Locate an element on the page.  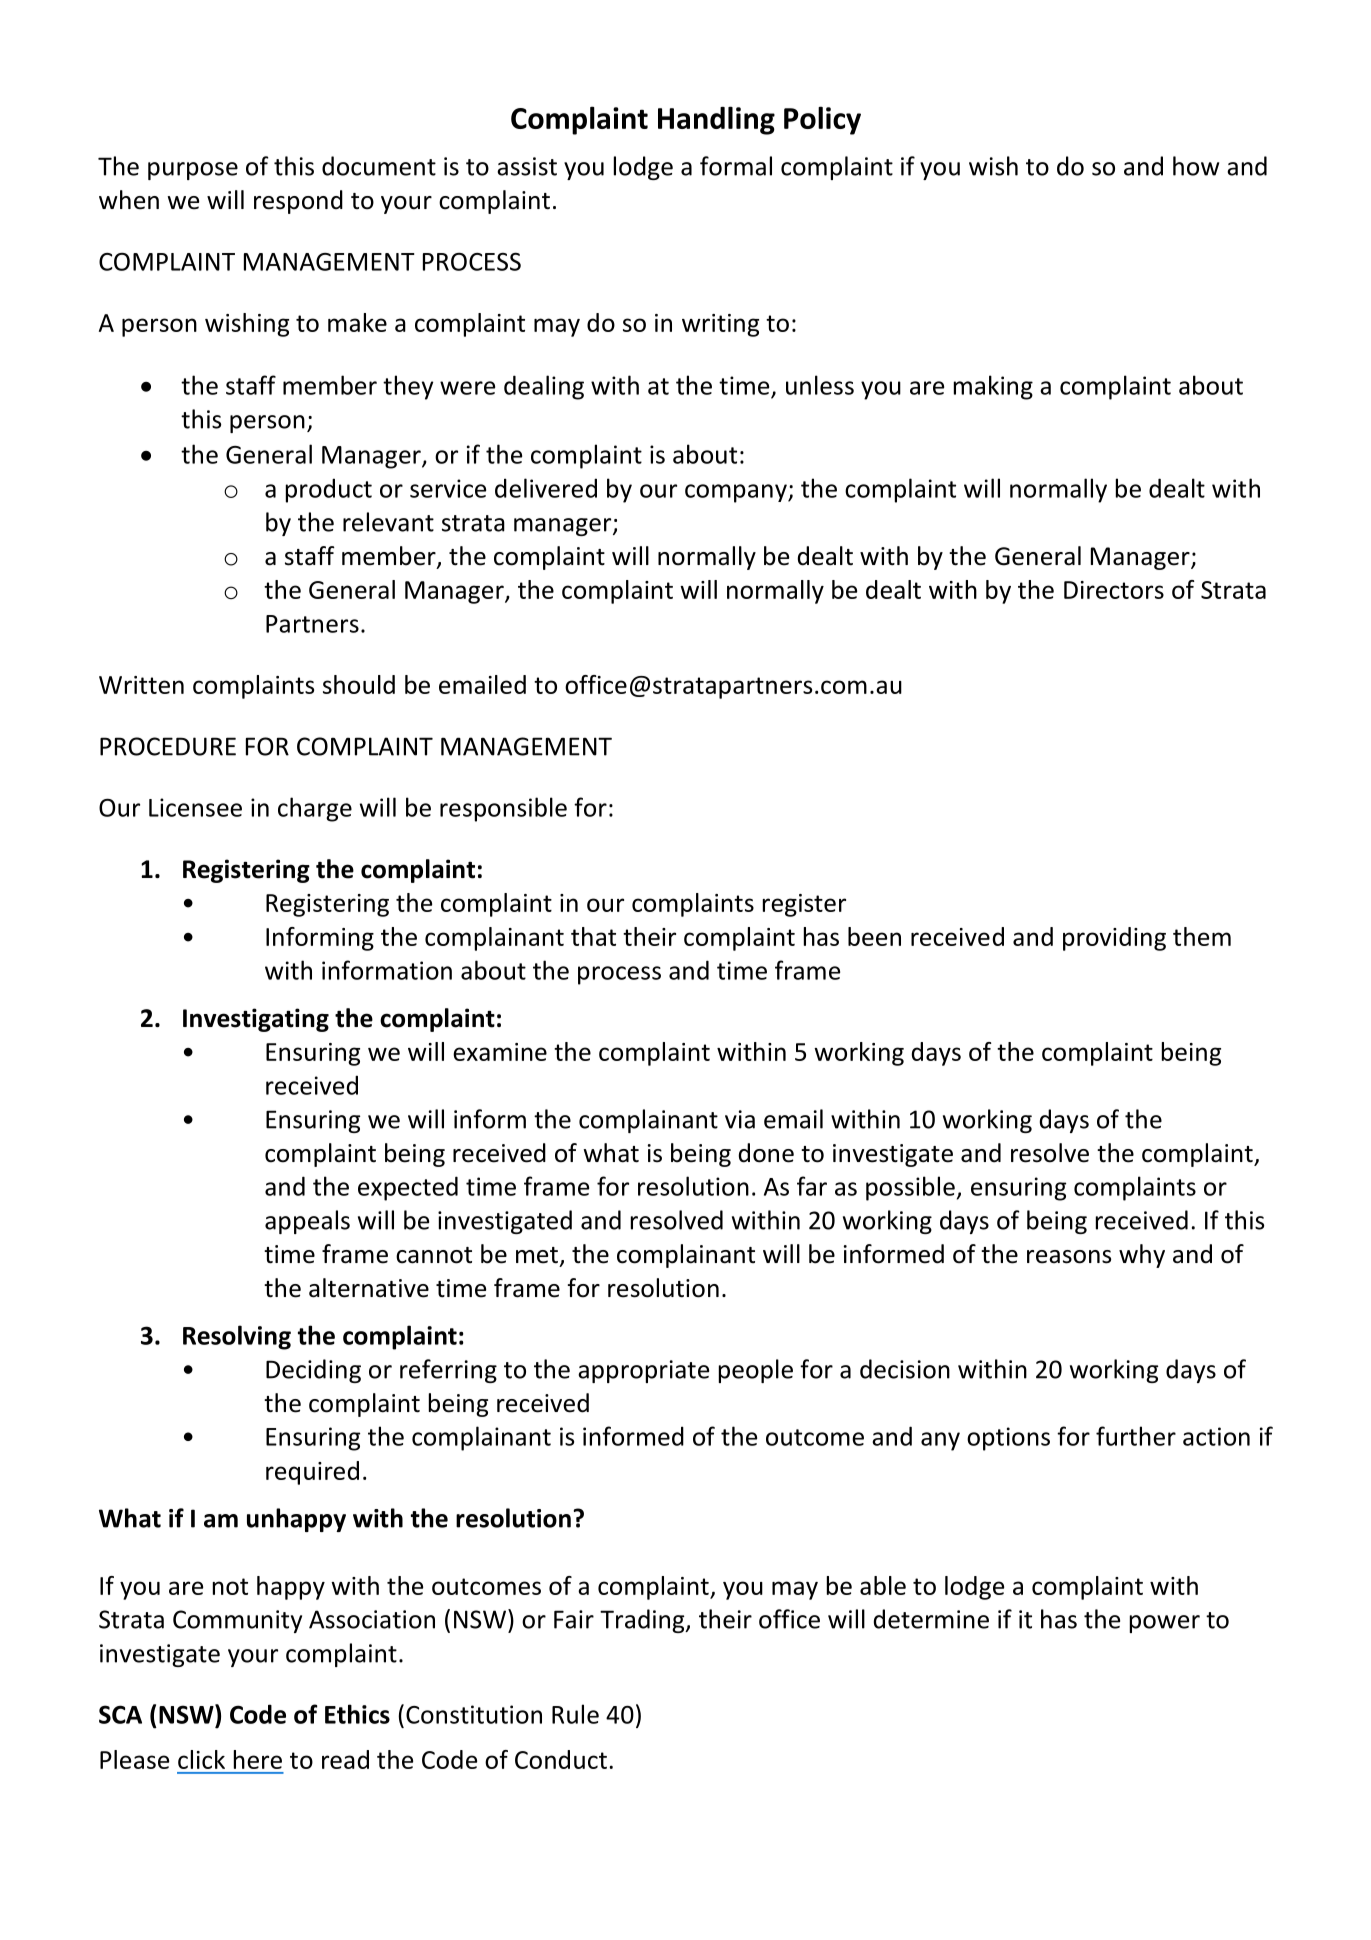
Directors is located at coordinates (1114, 590).
